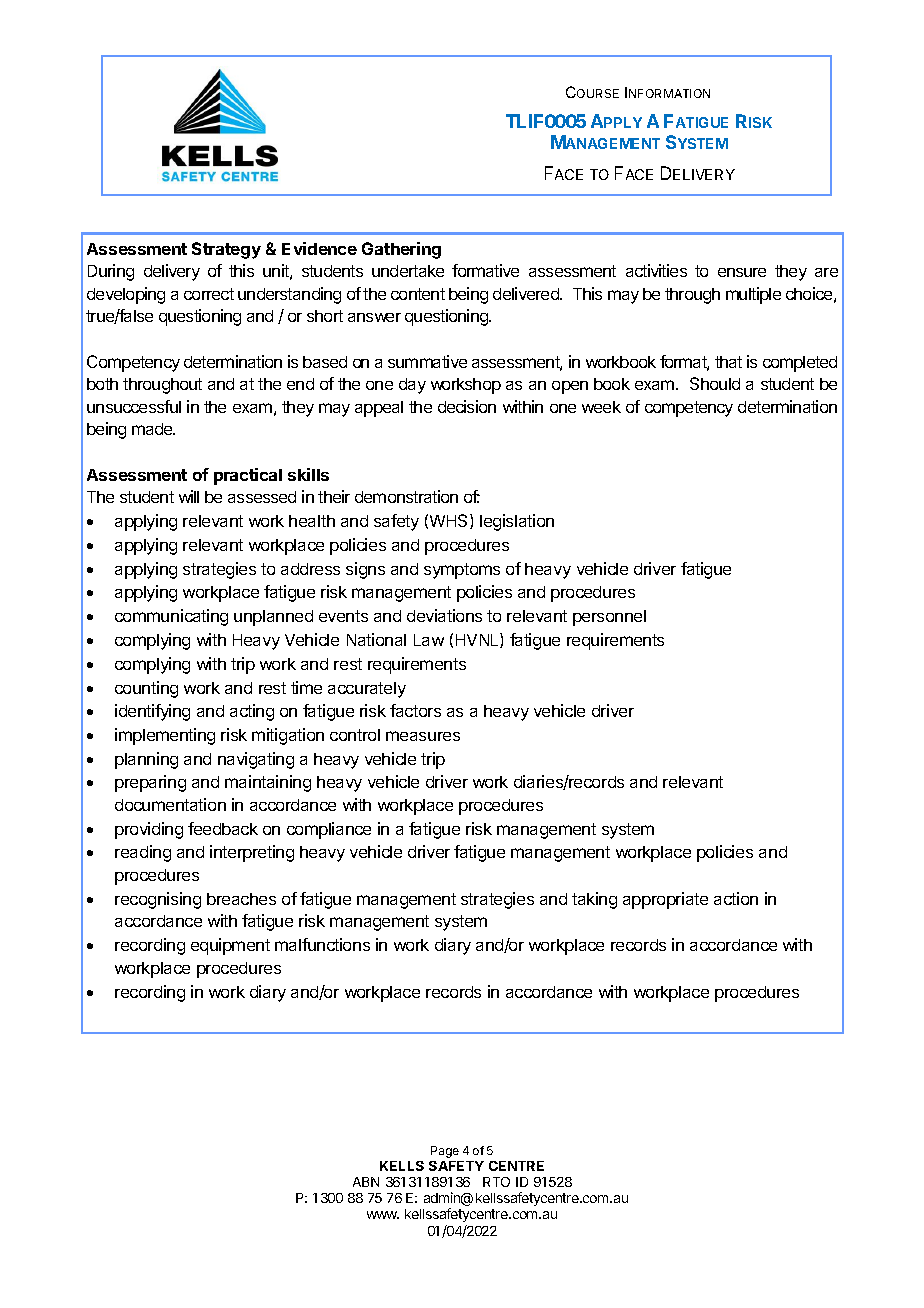  I want to click on ABN, so click(366, 1182).
